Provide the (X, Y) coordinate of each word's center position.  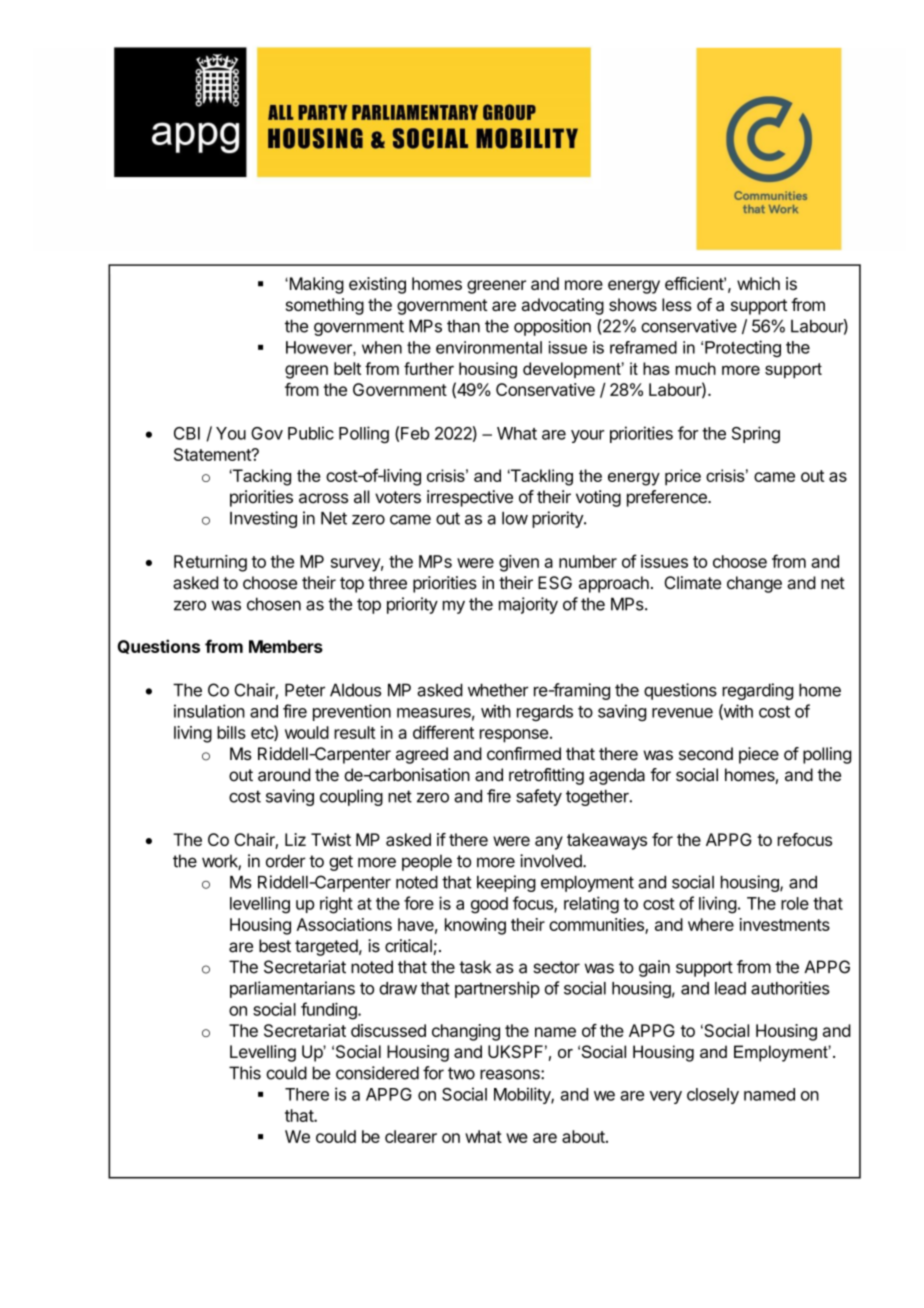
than (463, 326)
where (711, 924)
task (475, 967)
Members (286, 646)
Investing (263, 519)
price (683, 477)
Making (315, 285)
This (245, 1073)
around (284, 775)
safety (539, 797)
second (706, 753)
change (754, 584)
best (275, 946)
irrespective (470, 498)
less (677, 304)
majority (528, 605)
